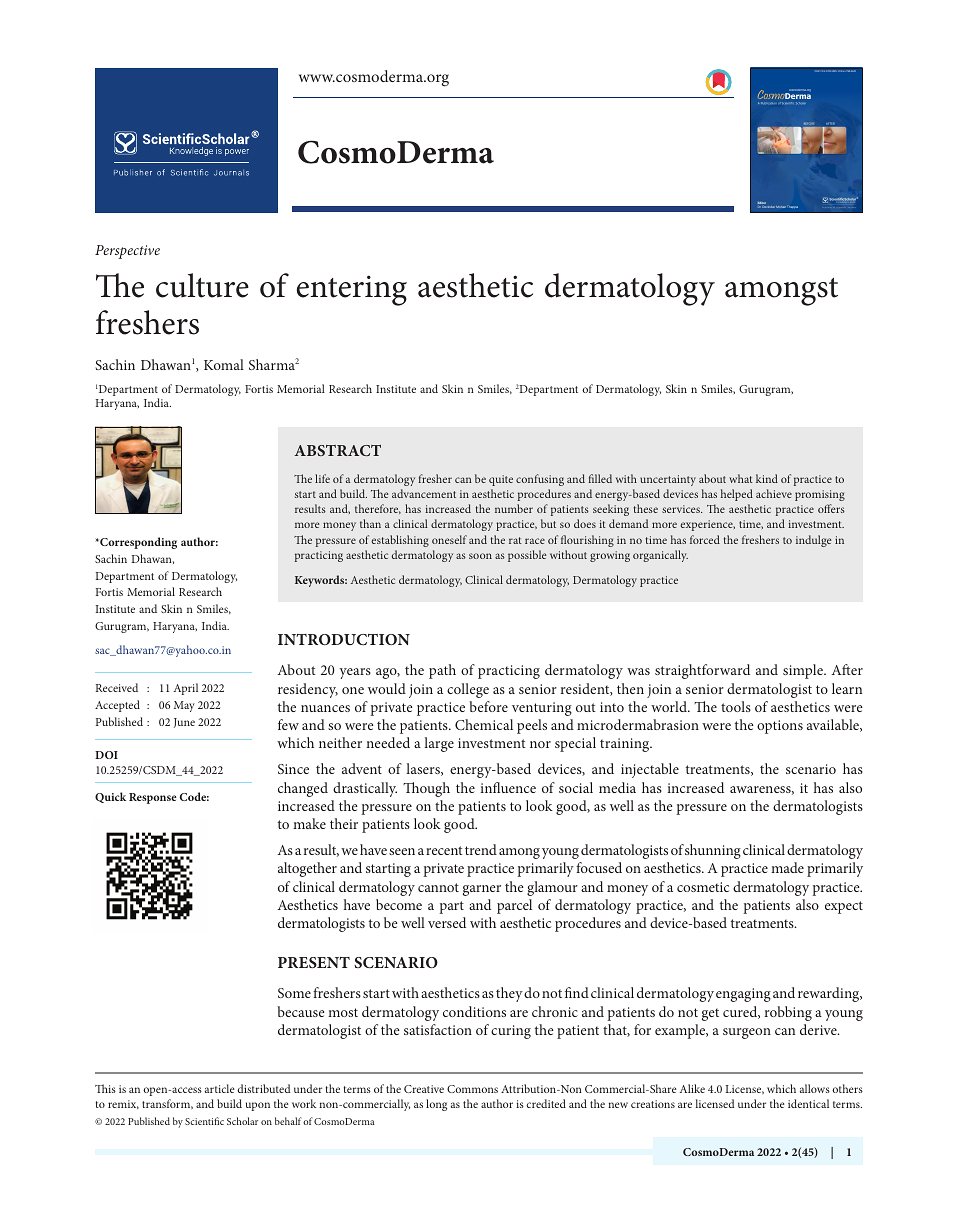 This document has height=1232, width=958. What do you see at coordinates (153, 798) in the document?
I see `Response` at bounding box center [153, 798].
